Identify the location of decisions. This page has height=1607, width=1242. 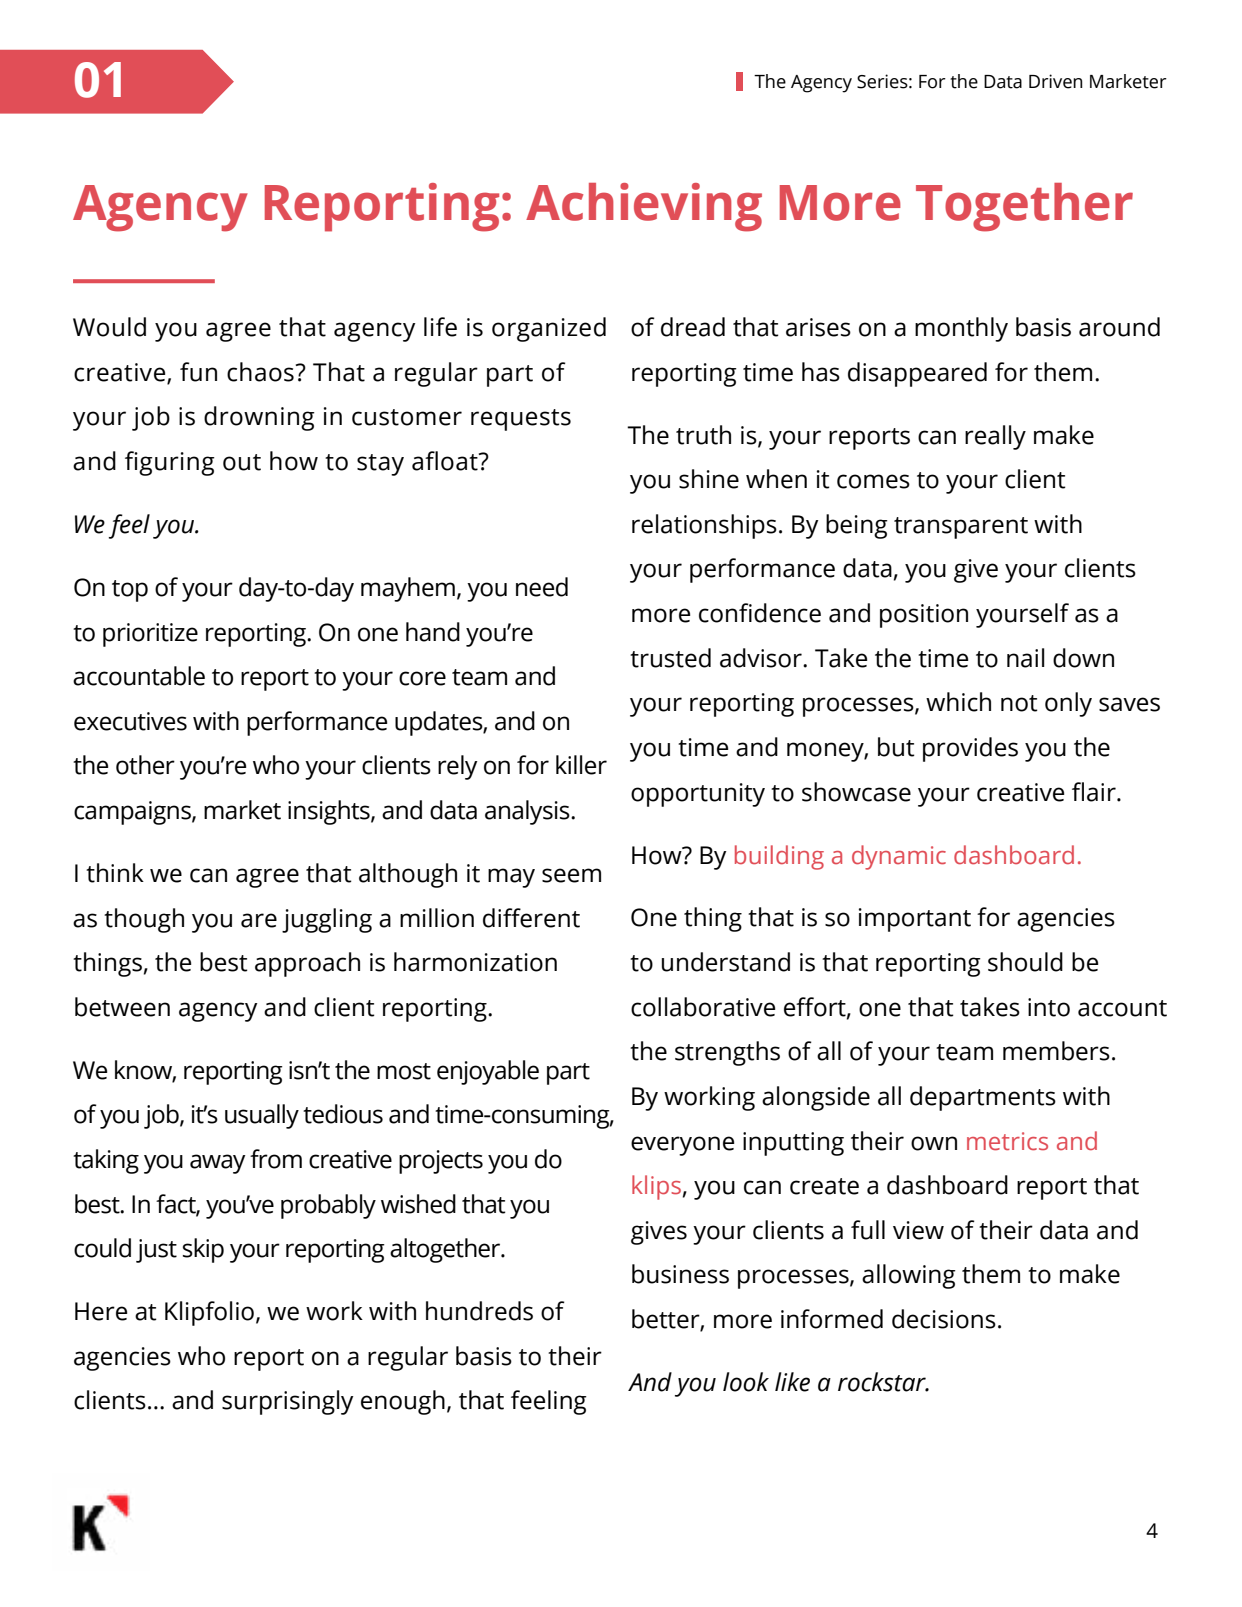
(944, 1319).
